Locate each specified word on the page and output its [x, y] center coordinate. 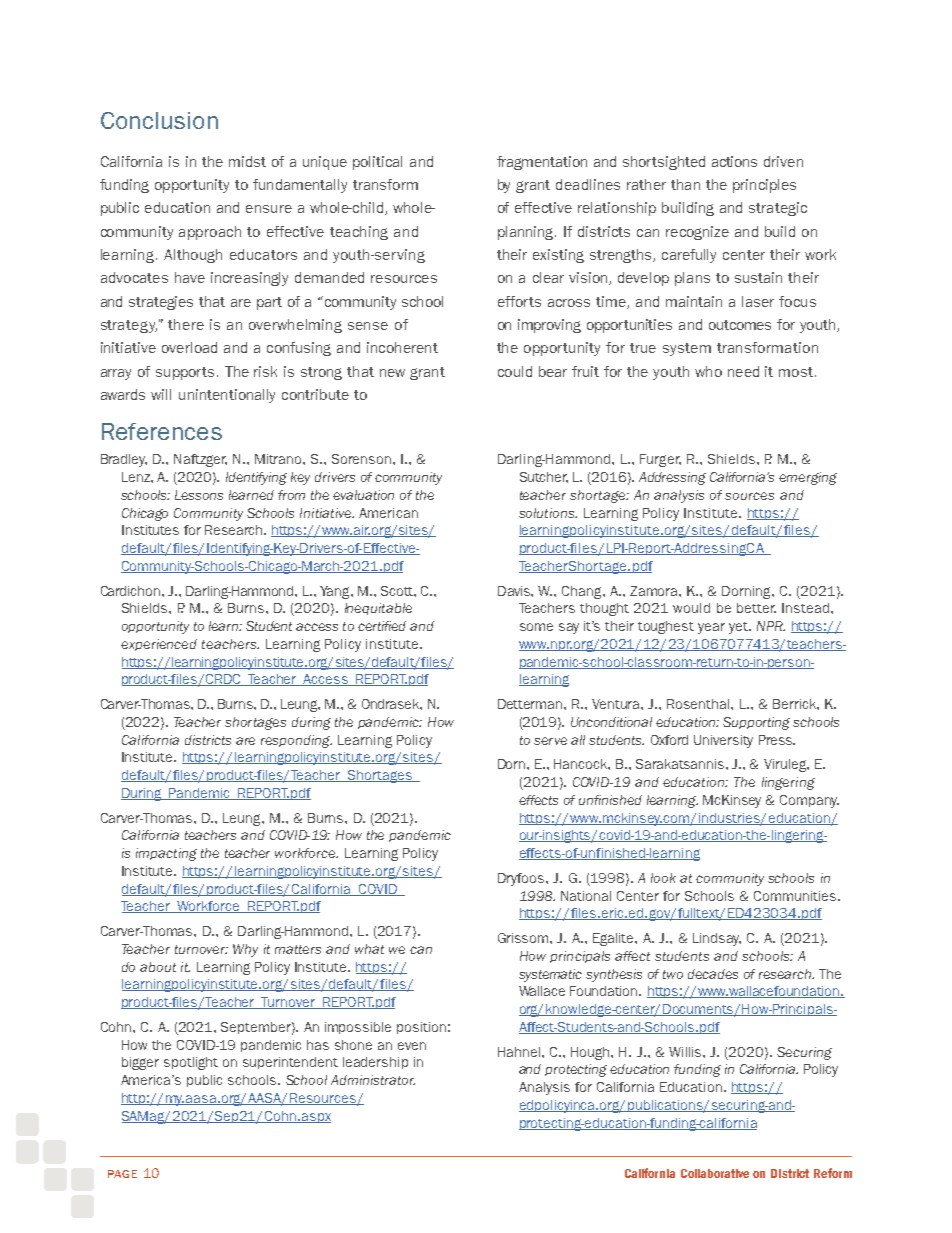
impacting [166, 854]
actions [734, 161]
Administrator [373, 1080]
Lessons [199, 495]
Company [809, 801]
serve [550, 741]
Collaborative [715, 1173]
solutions [548, 513]
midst [247, 161]
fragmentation [542, 163]
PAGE [122, 1174]
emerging [808, 478]
